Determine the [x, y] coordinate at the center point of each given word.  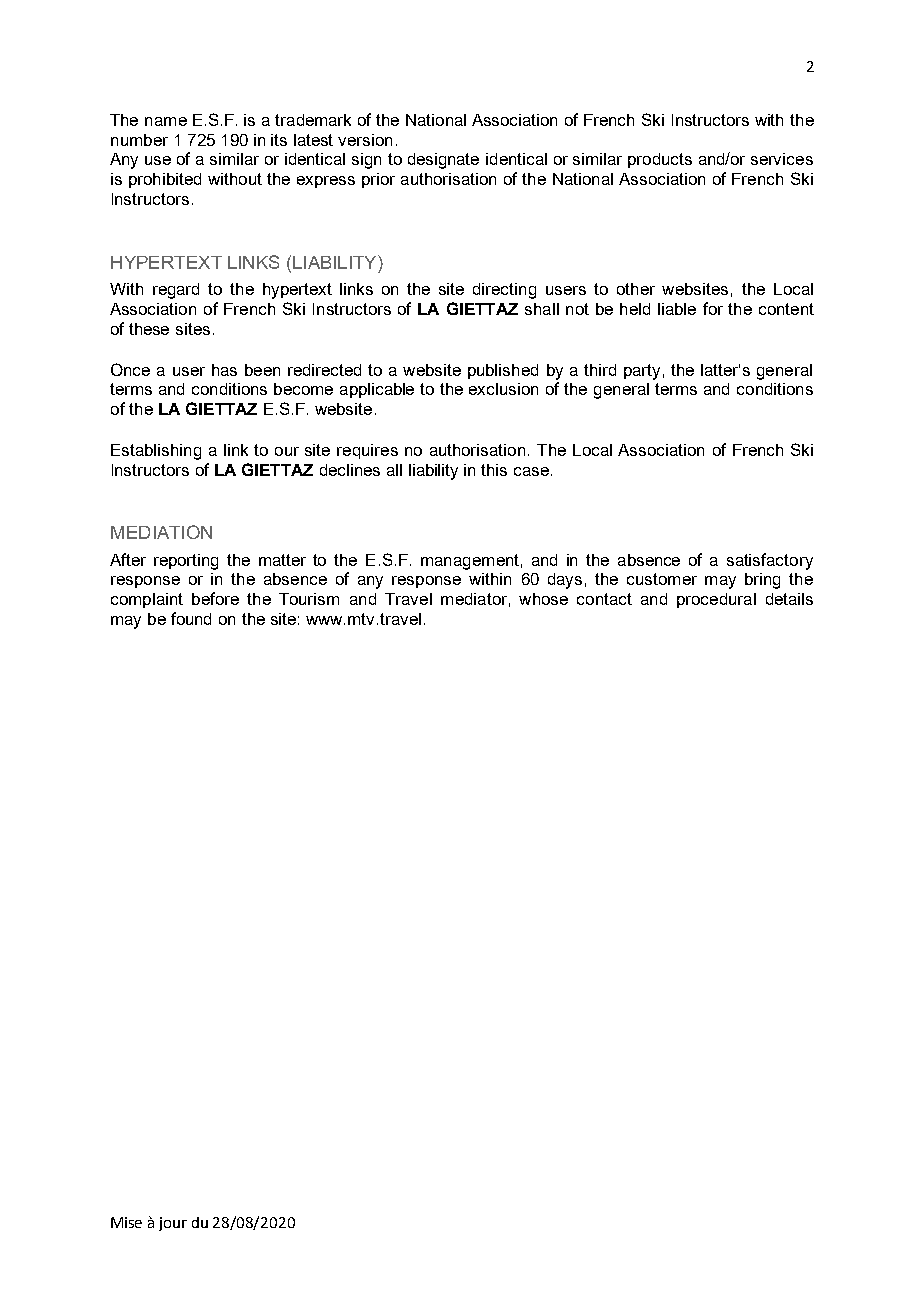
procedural [716, 600]
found [191, 618]
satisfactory [770, 561]
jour [173, 1224]
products [660, 160]
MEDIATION [161, 532]
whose [543, 599]
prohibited [165, 180]
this [494, 470]
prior [378, 180]
